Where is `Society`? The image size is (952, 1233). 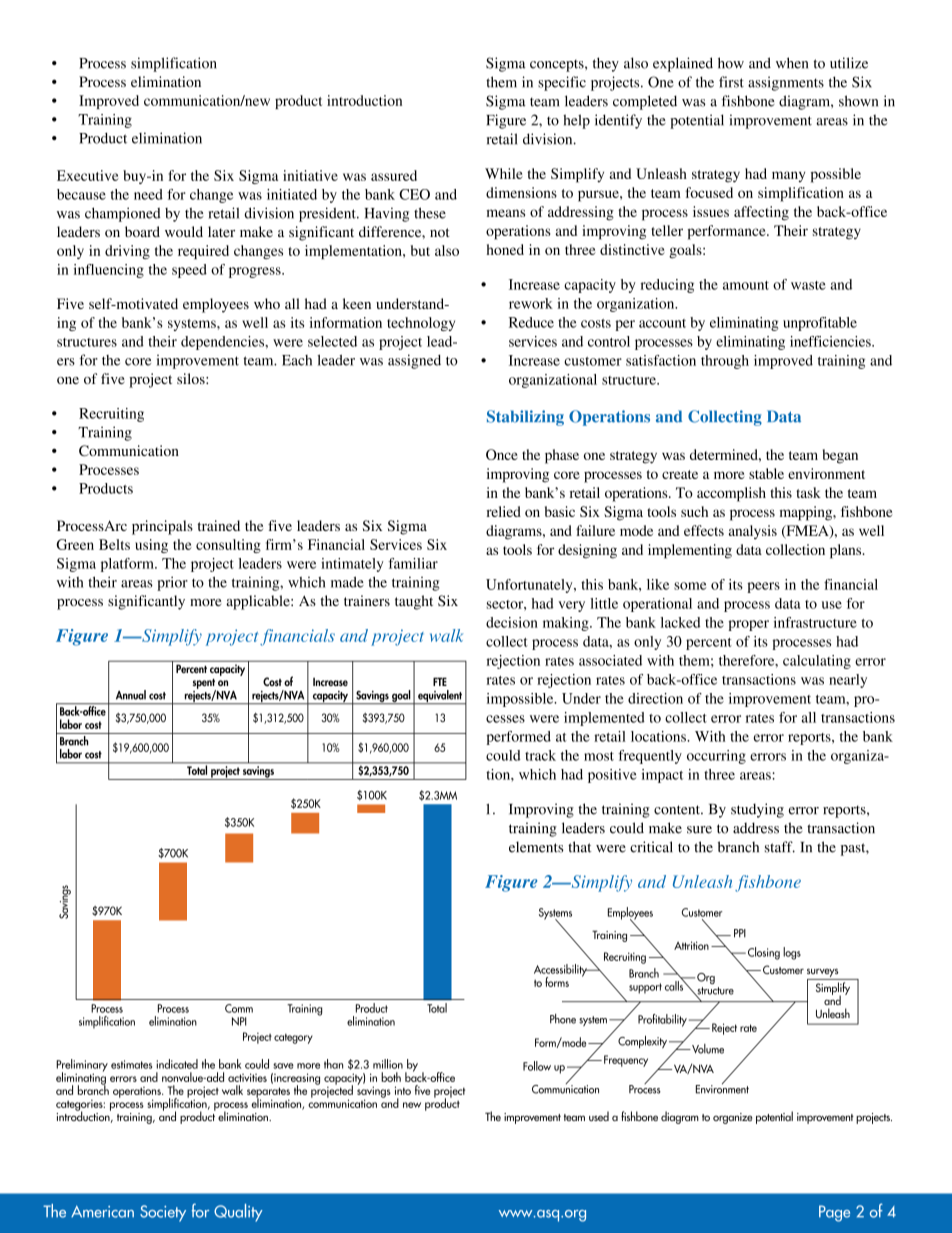 Society is located at coordinates (163, 1213).
